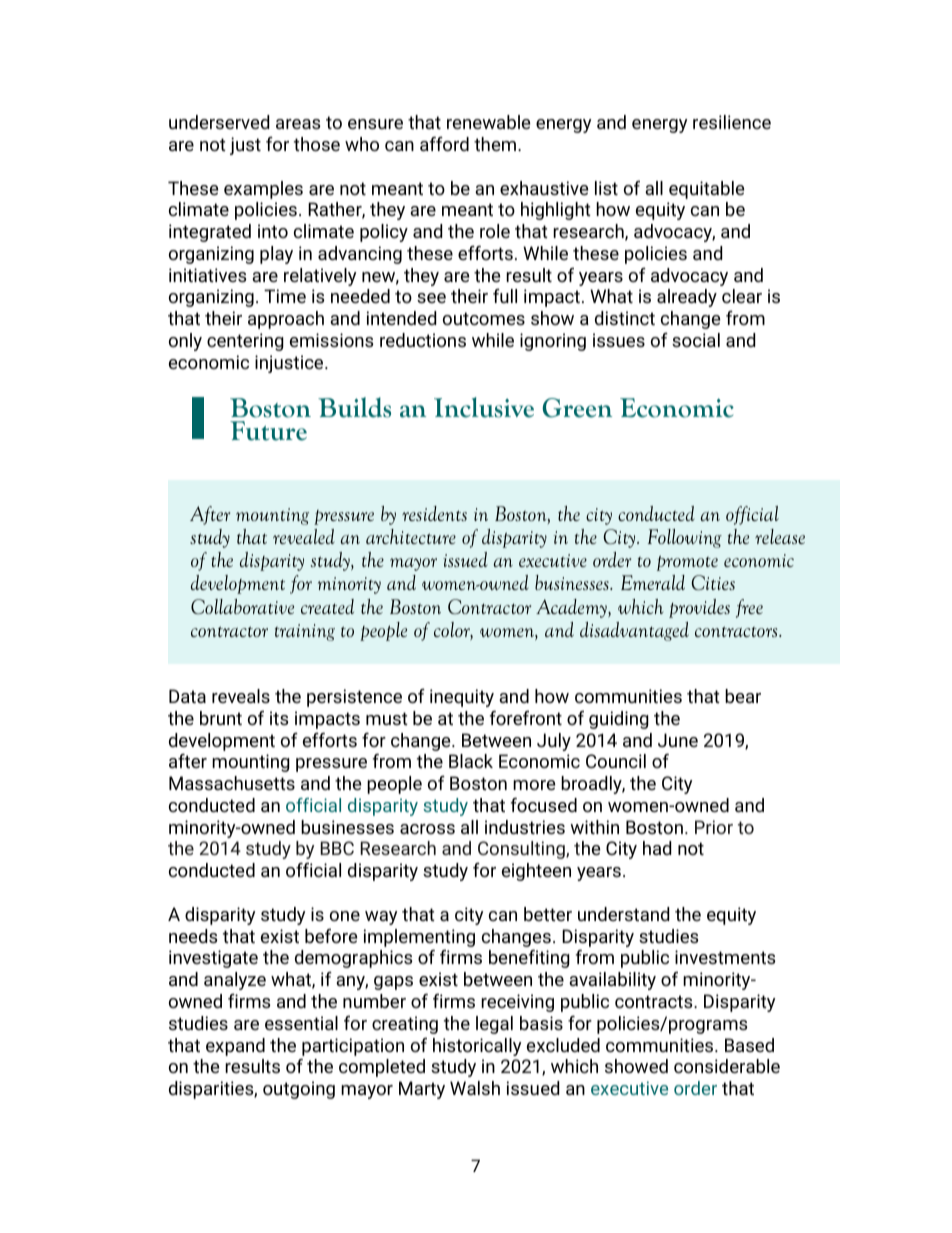  I want to click on Black, so click(471, 761).
